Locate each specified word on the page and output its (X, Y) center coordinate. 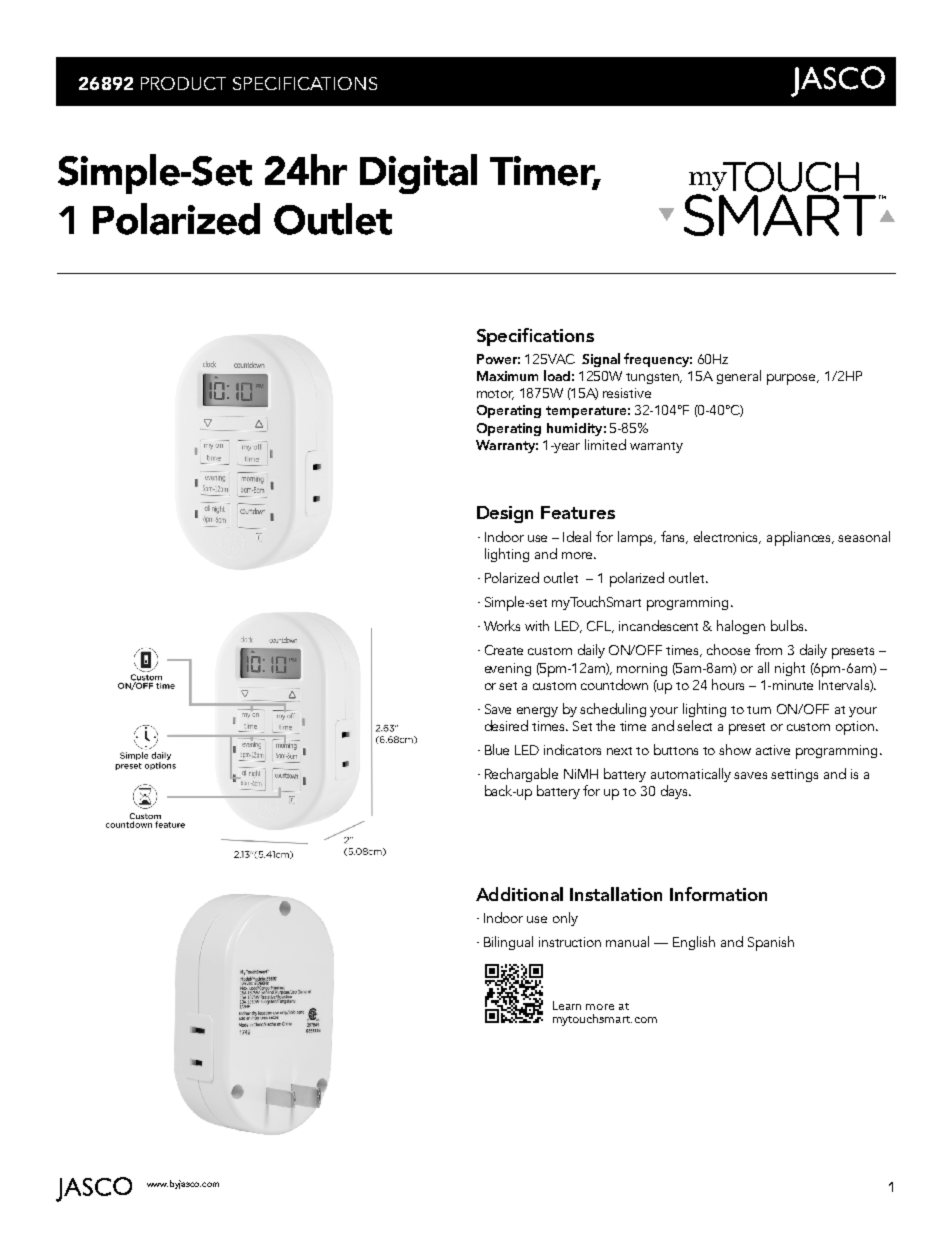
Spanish (771, 943)
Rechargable (521, 775)
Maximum (507, 376)
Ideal (577, 536)
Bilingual (508, 943)
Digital (418, 174)
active (773, 750)
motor (495, 395)
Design (505, 514)
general (739, 377)
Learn (567, 1005)
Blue (497, 749)
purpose (793, 379)
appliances (800, 538)
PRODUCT (183, 83)
